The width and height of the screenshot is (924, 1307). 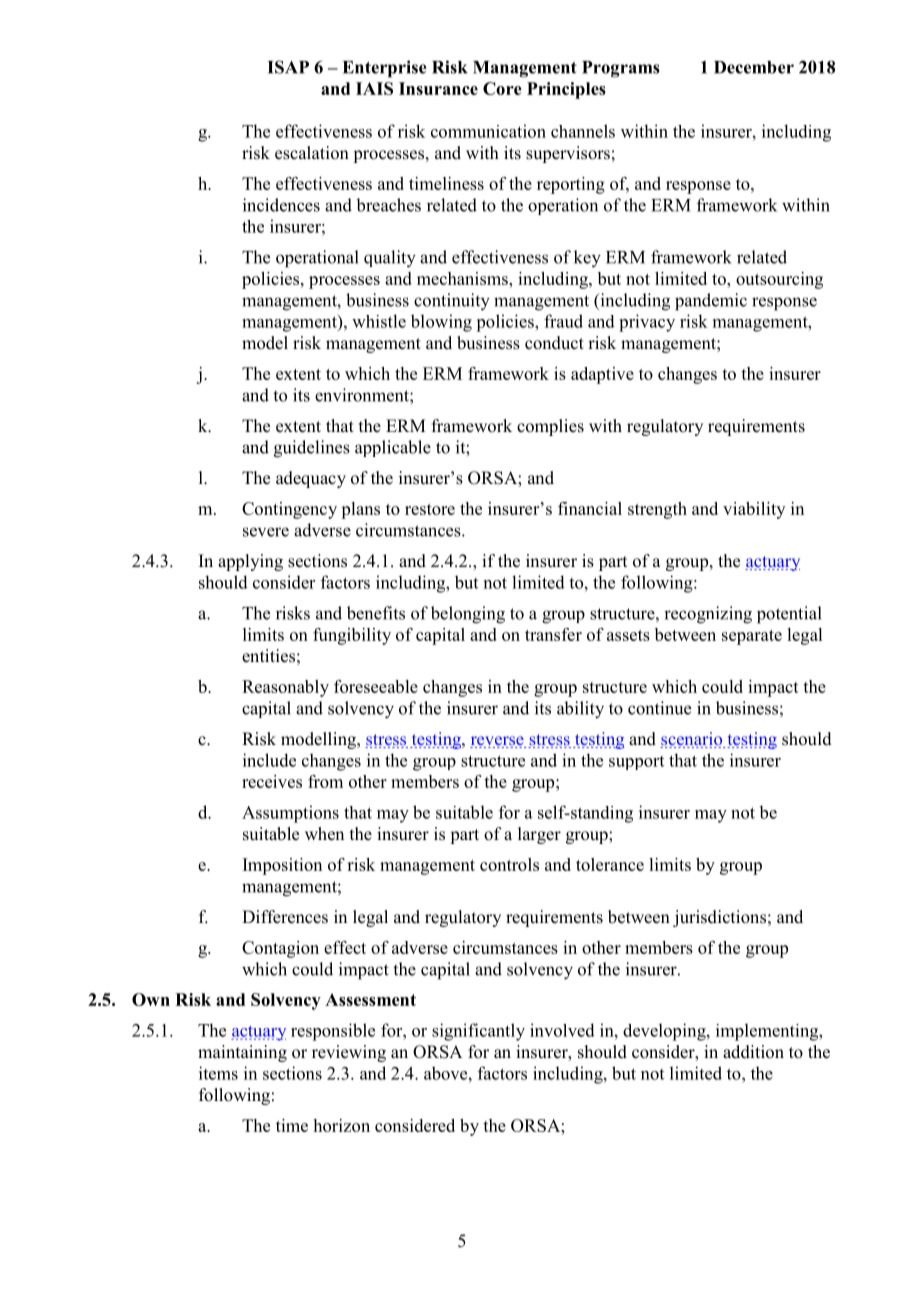 What do you see at coordinates (708, 615) in the screenshot?
I see `recognizing` at bounding box center [708, 615].
